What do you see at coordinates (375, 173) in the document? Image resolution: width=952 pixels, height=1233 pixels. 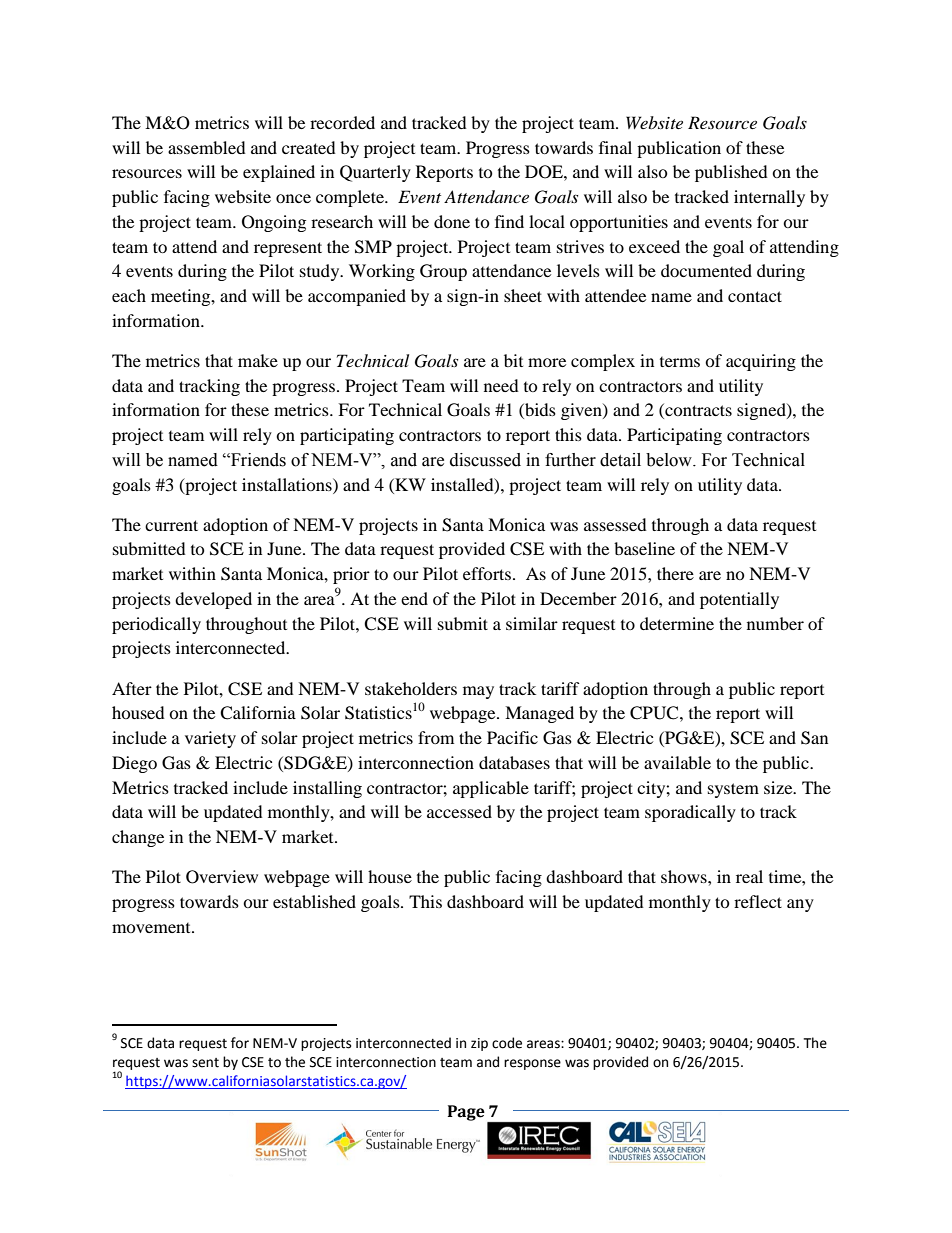 I see `Quarterly` at bounding box center [375, 173].
